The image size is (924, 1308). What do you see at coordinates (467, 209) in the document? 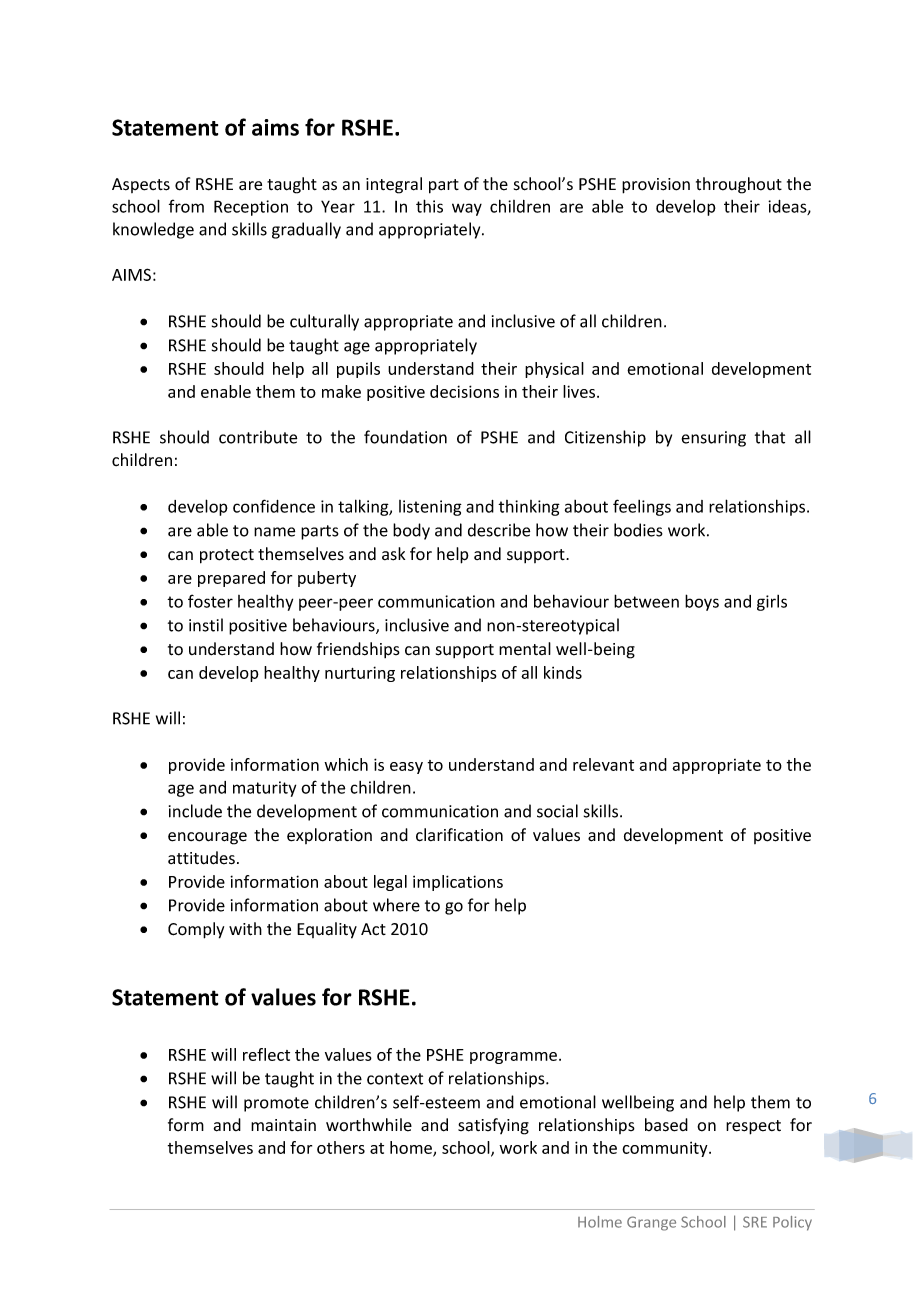
I see `way` at bounding box center [467, 209].
